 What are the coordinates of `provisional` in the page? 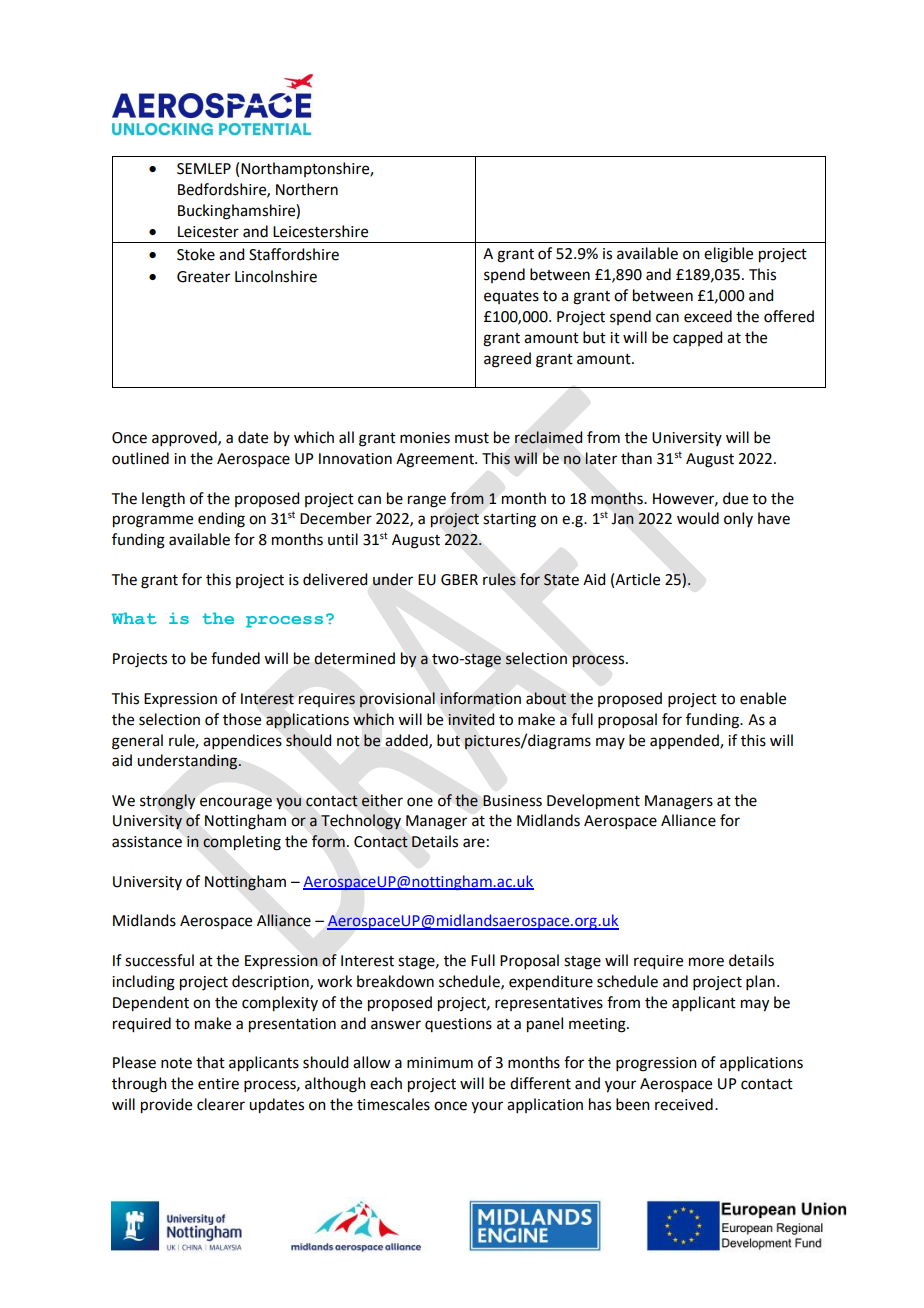 It's located at (397, 700).
